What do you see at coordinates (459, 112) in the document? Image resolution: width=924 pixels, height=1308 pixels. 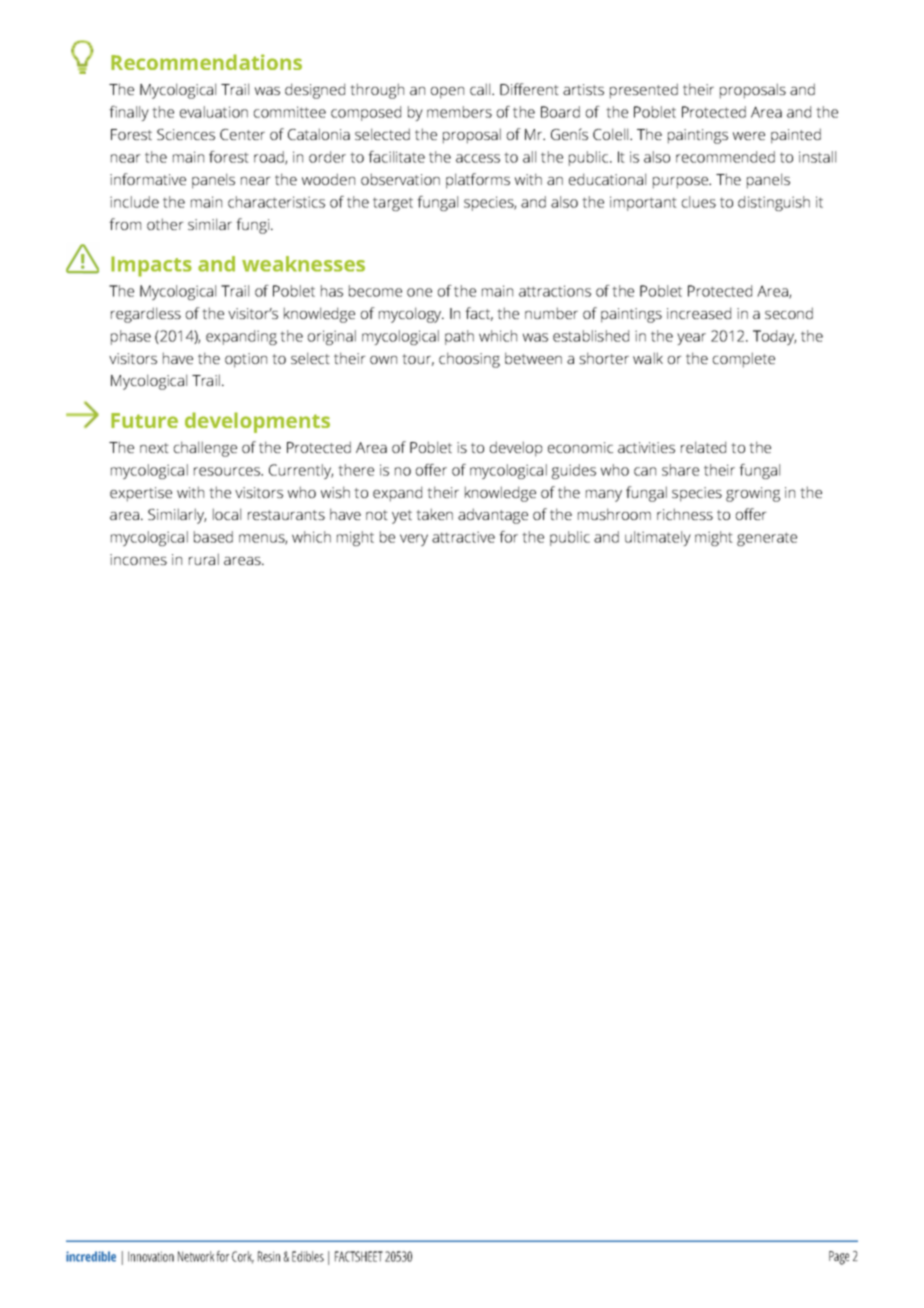 I see `members` at bounding box center [459, 112].
